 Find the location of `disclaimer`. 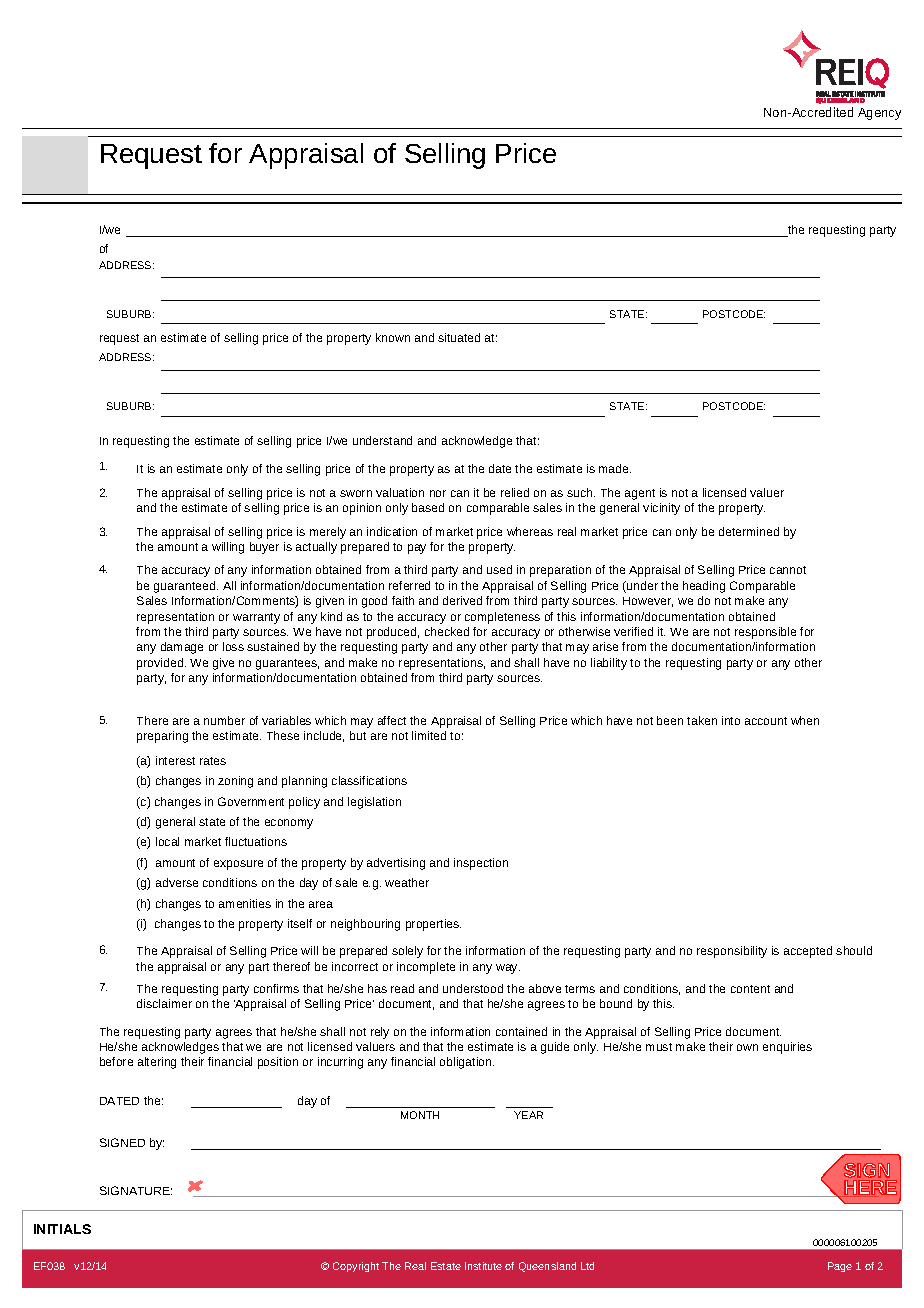

disclaimer is located at coordinates (164, 1003).
